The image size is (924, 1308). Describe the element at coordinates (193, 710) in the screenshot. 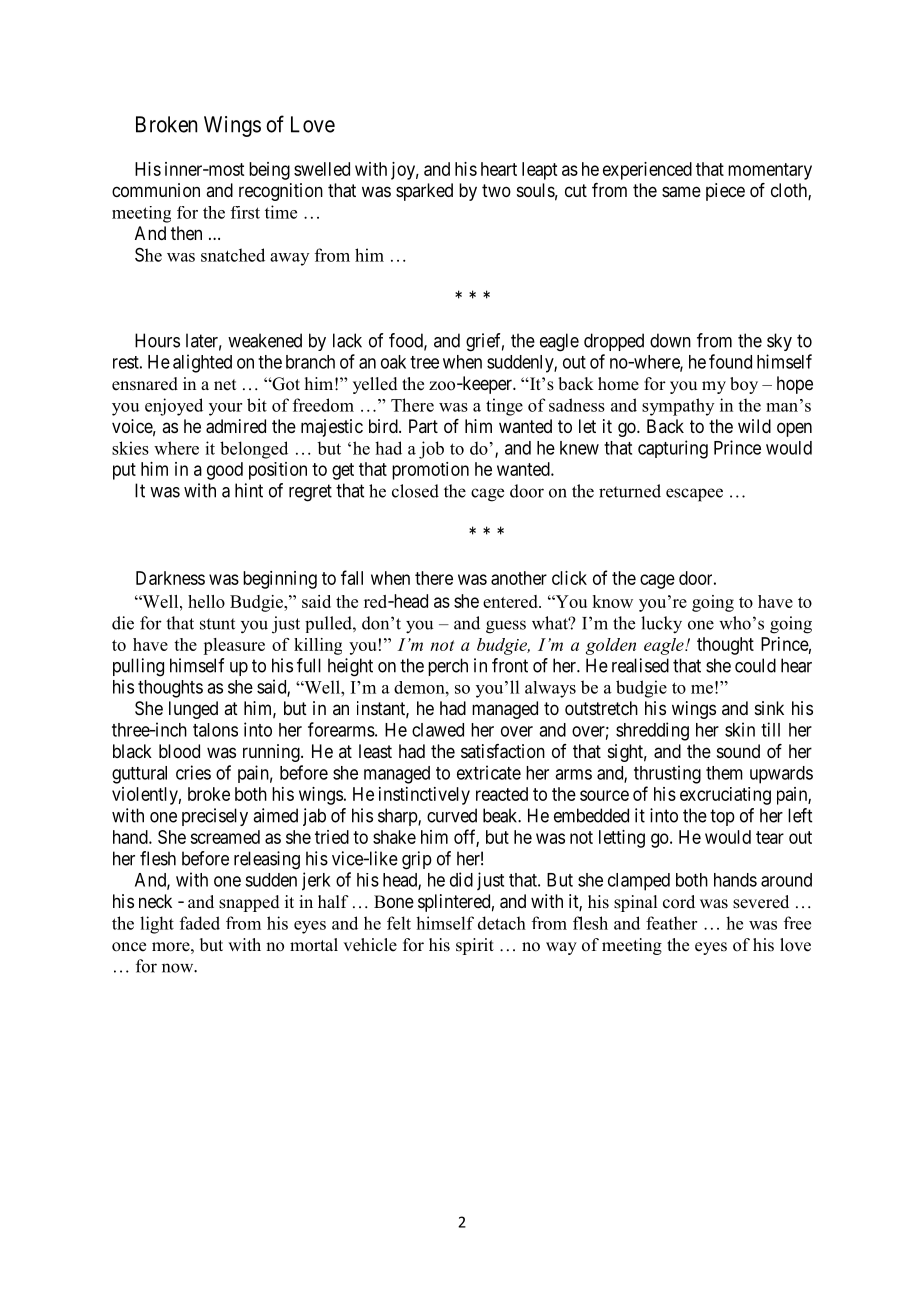

I see `lunged` at that location.
